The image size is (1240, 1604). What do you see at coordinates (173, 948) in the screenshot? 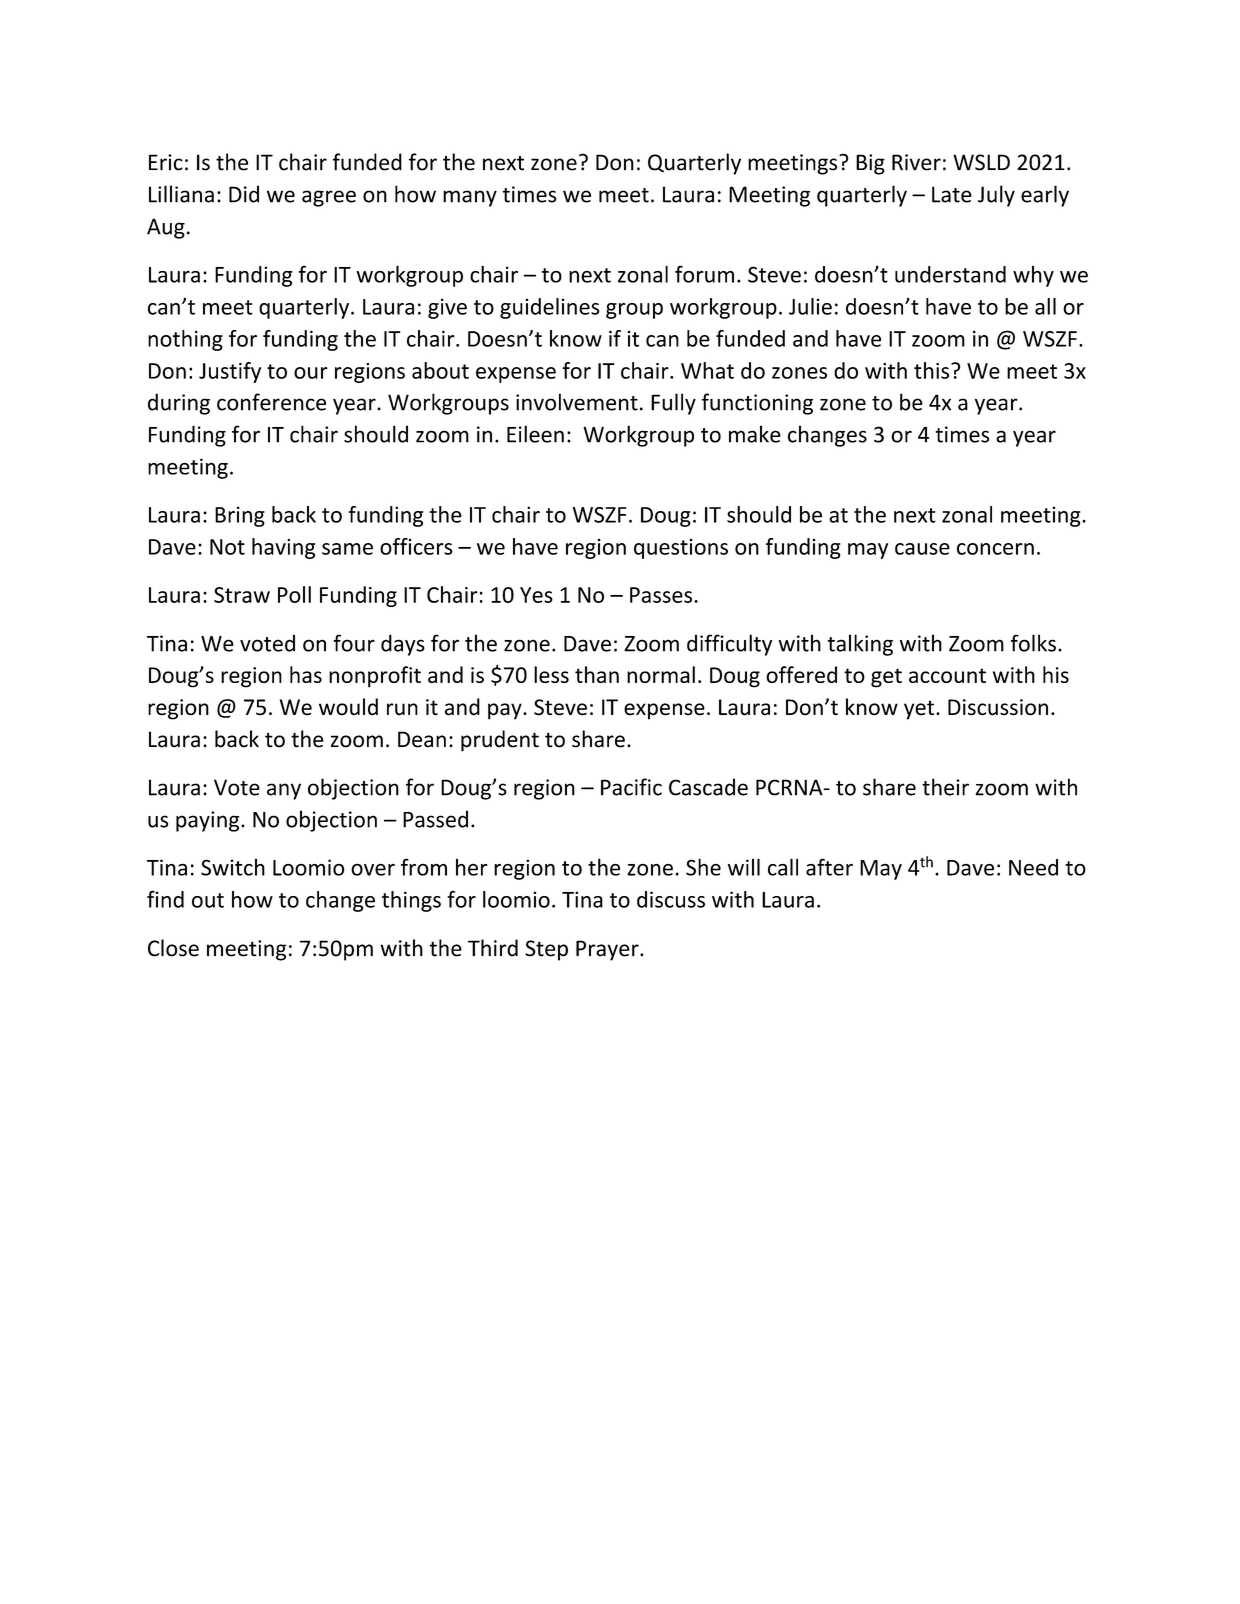
I see `Close` at bounding box center [173, 948].
